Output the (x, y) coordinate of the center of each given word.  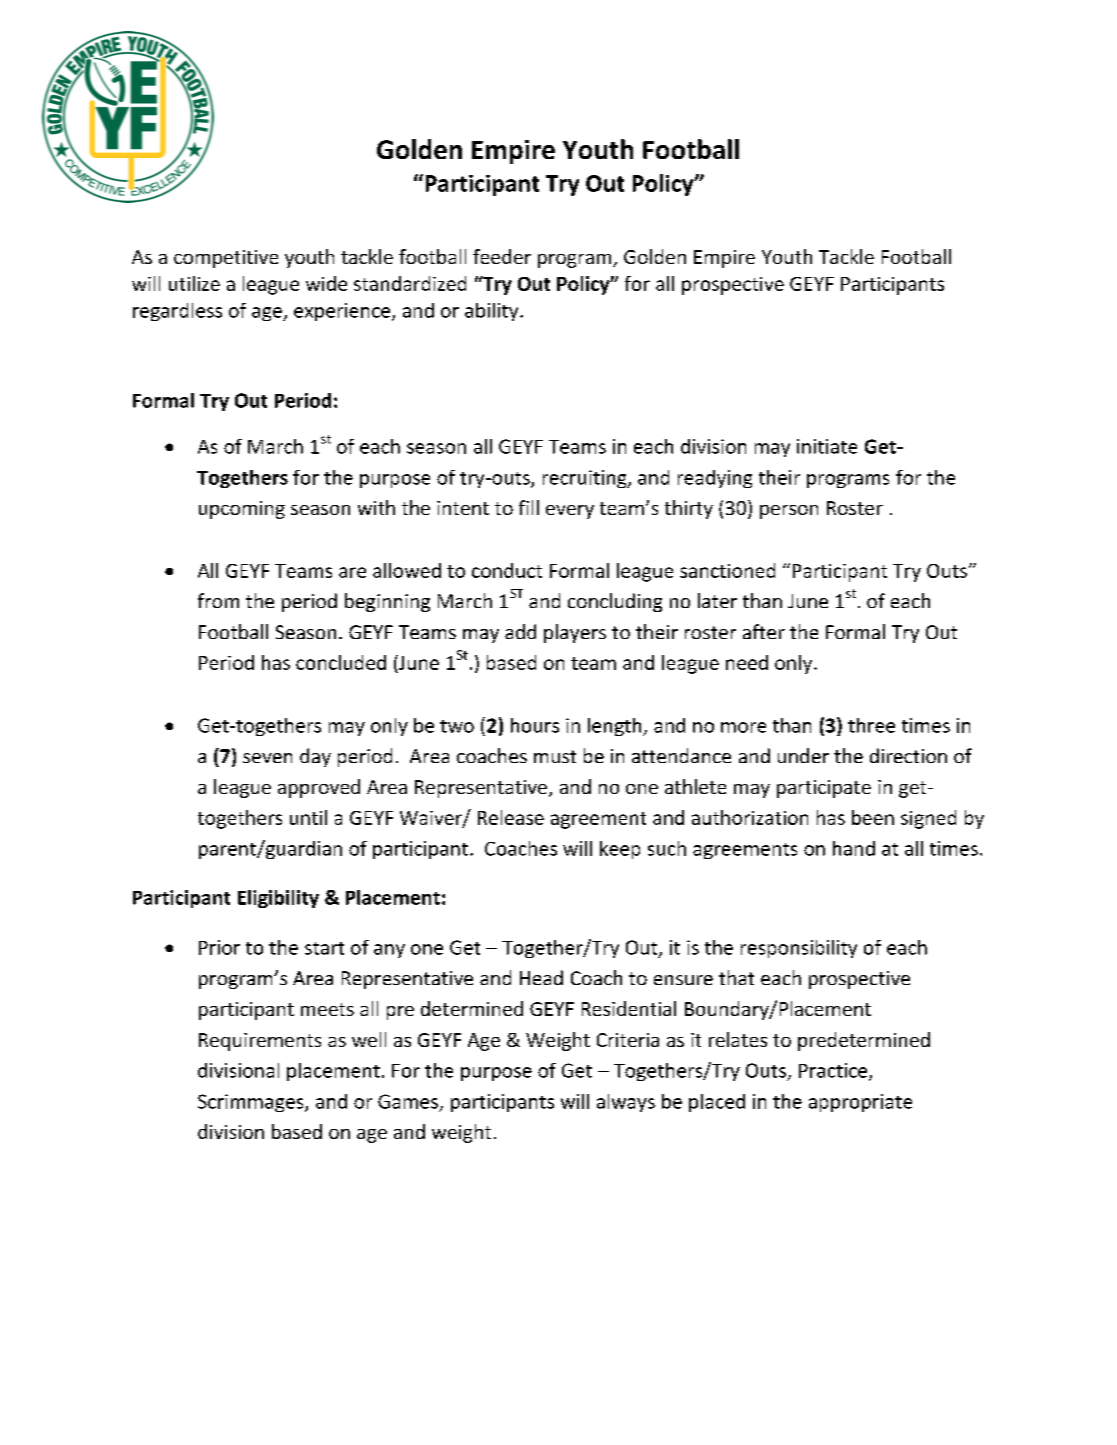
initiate (827, 446)
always (626, 1103)
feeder (502, 256)
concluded (341, 662)
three (871, 725)
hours (535, 725)
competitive (226, 259)
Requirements (260, 1042)
